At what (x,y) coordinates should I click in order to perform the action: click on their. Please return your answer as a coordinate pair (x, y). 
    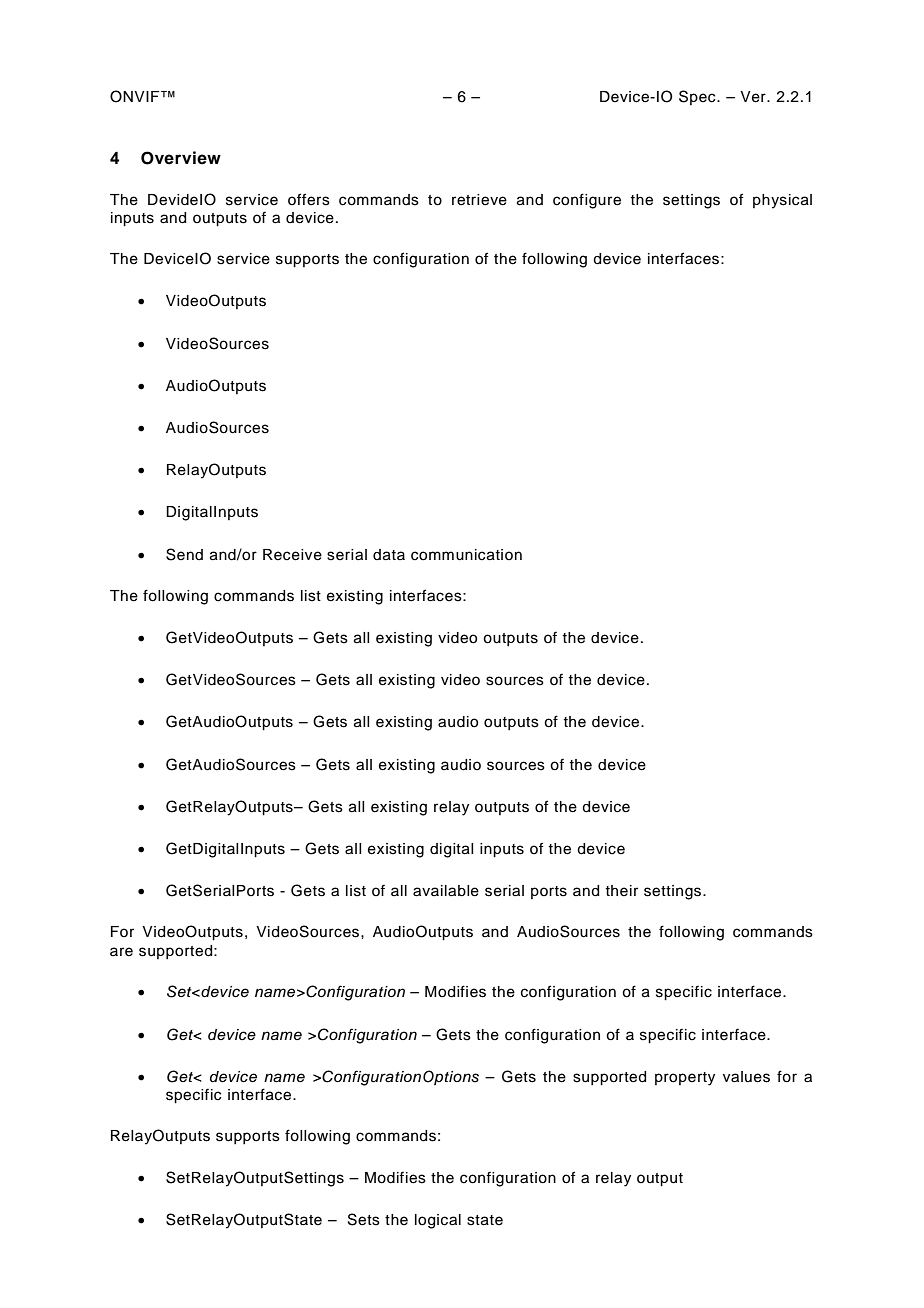
    Looking at the image, I should click on (621, 891).
